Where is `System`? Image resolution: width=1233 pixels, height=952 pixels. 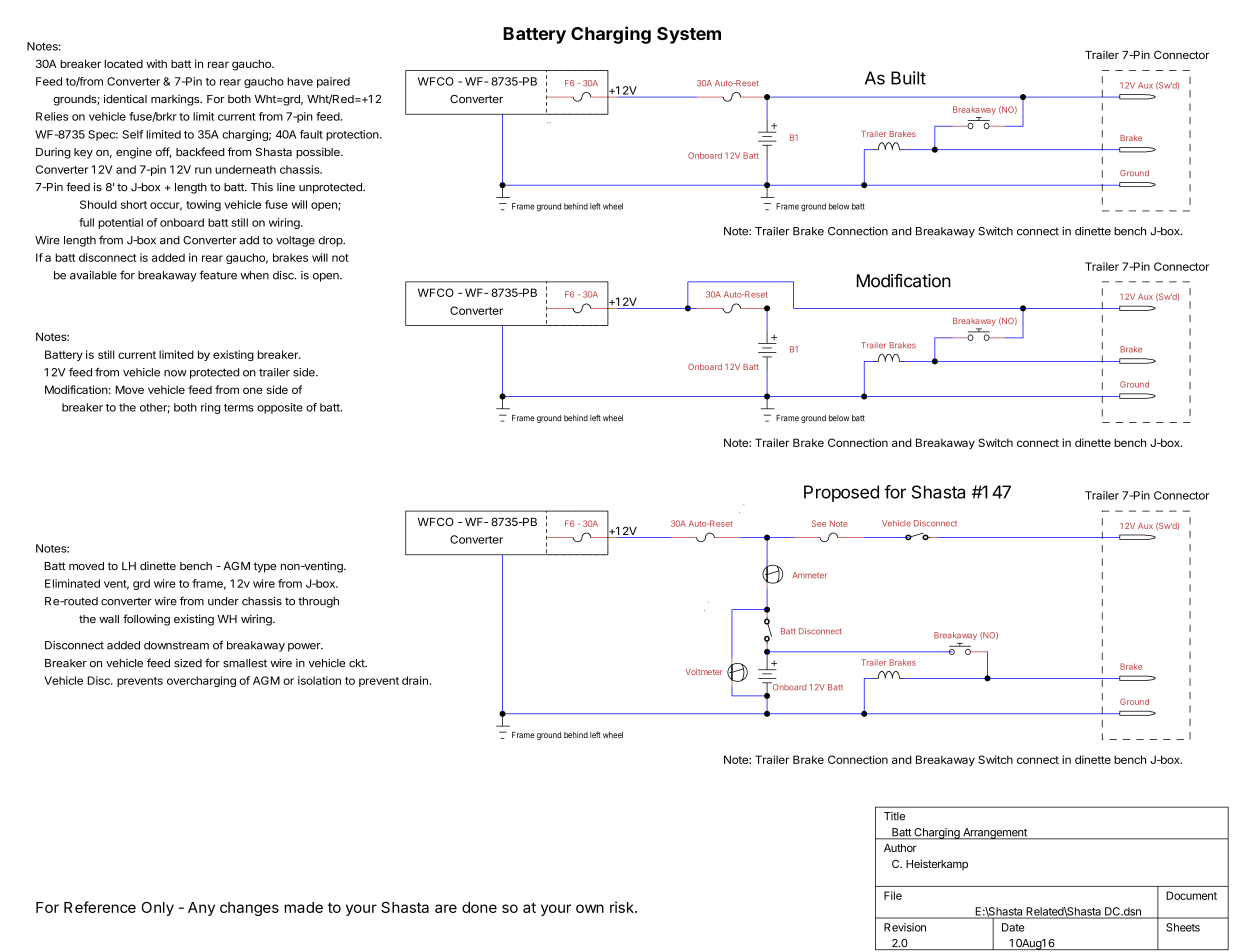 System is located at coordinates (689, 35).
